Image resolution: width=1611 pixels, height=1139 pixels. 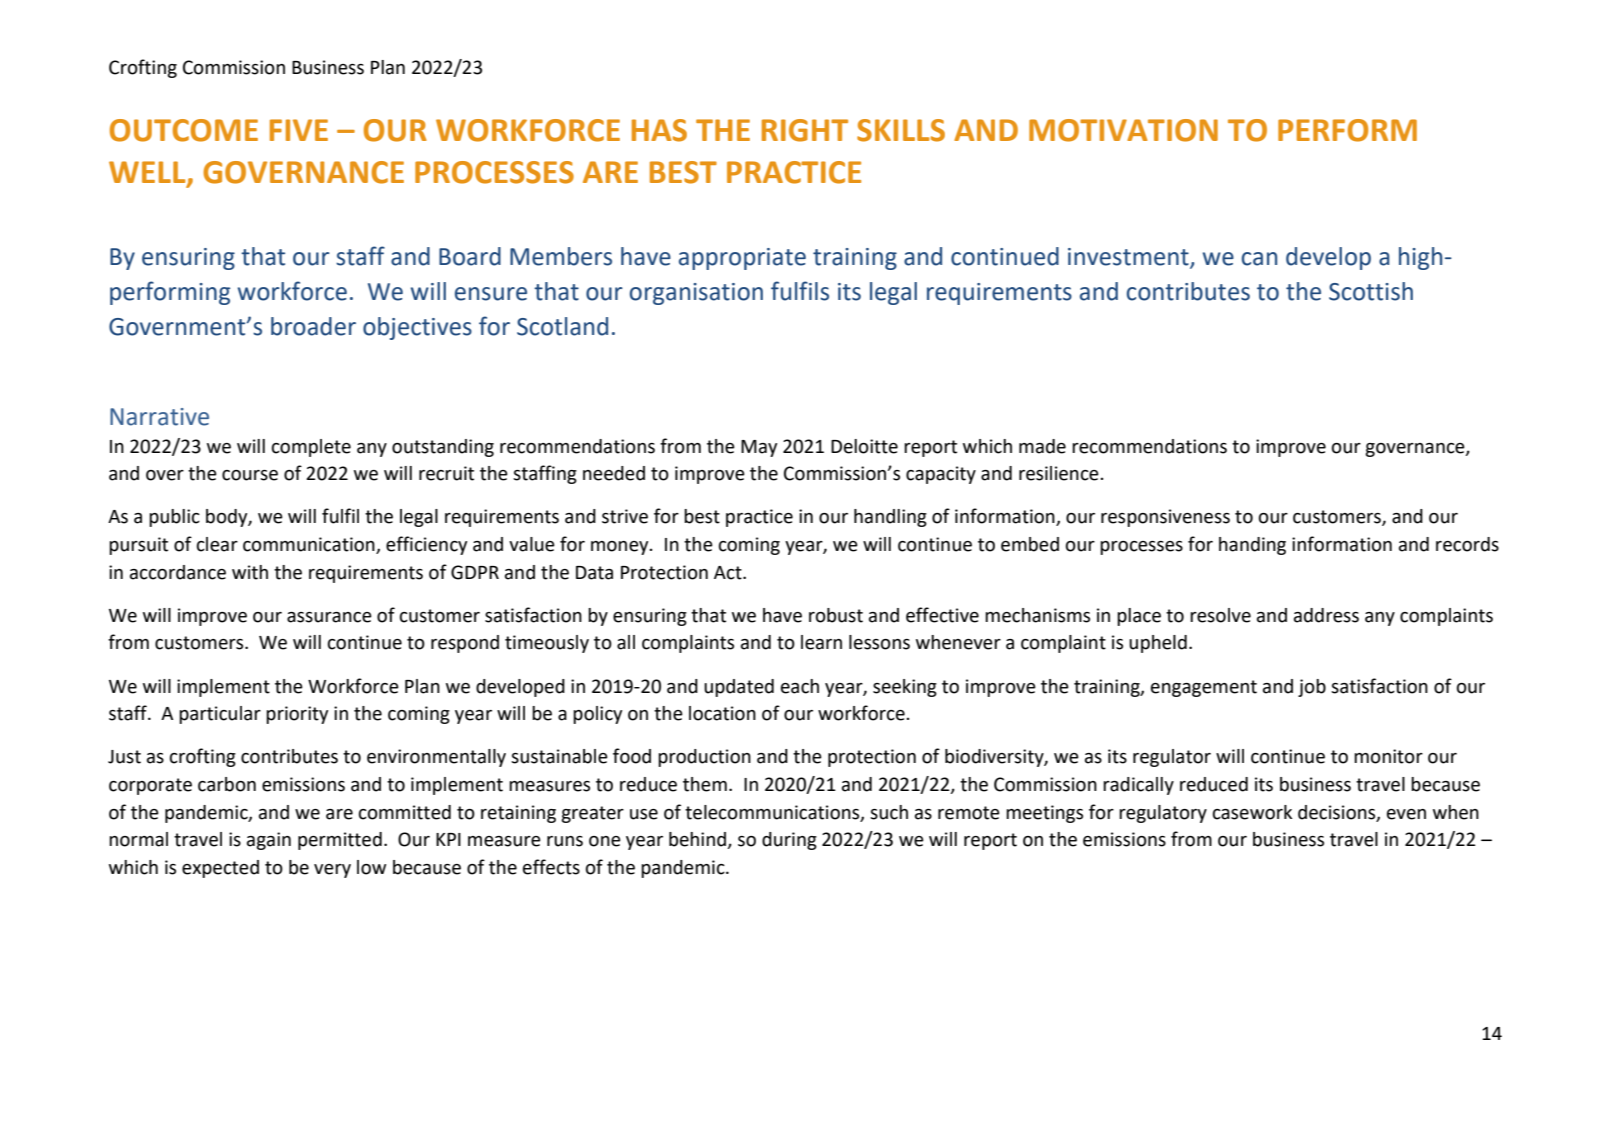 I want to click on Scottish, so click(x=1371, y=291).
